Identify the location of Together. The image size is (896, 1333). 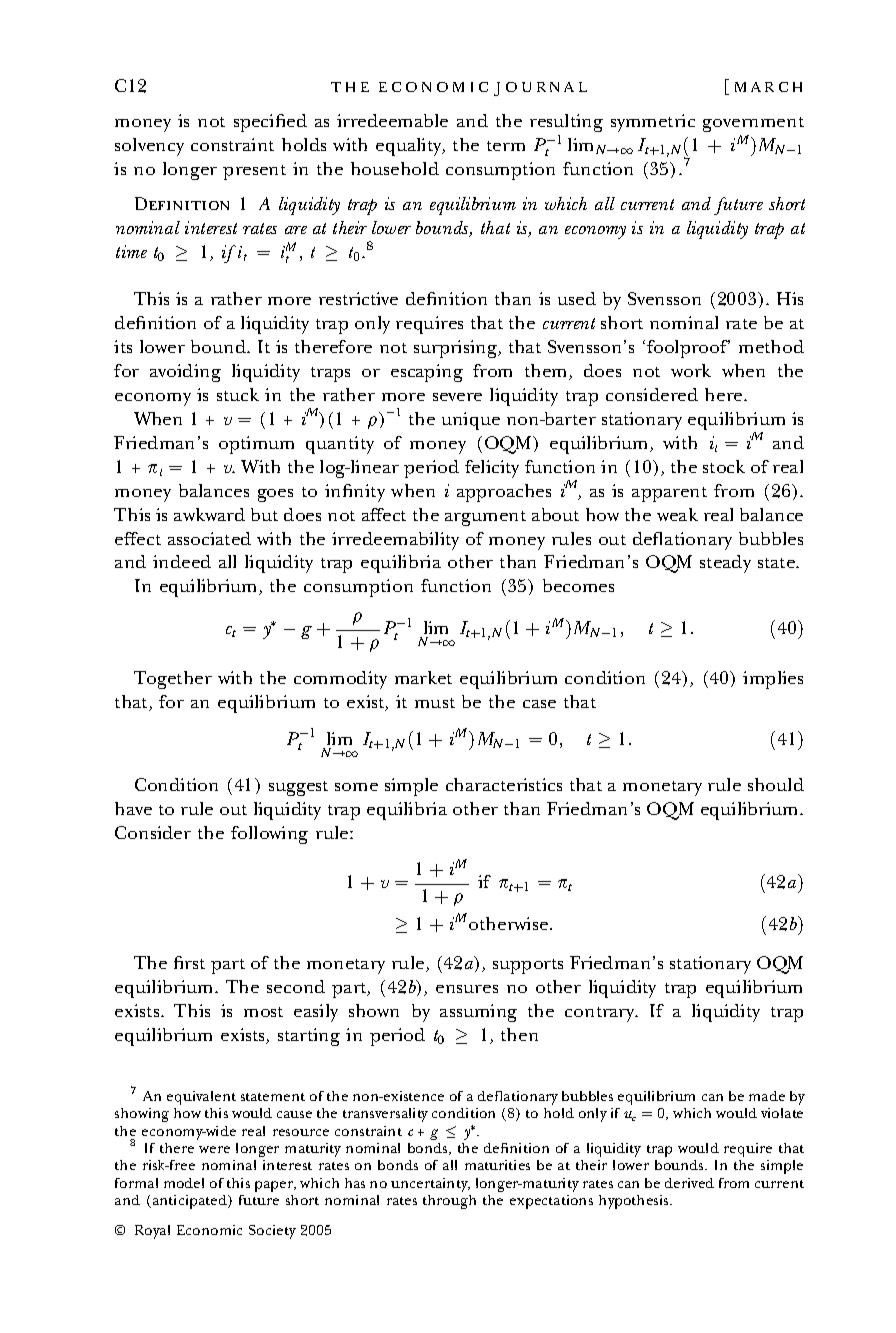
(173, 680).
